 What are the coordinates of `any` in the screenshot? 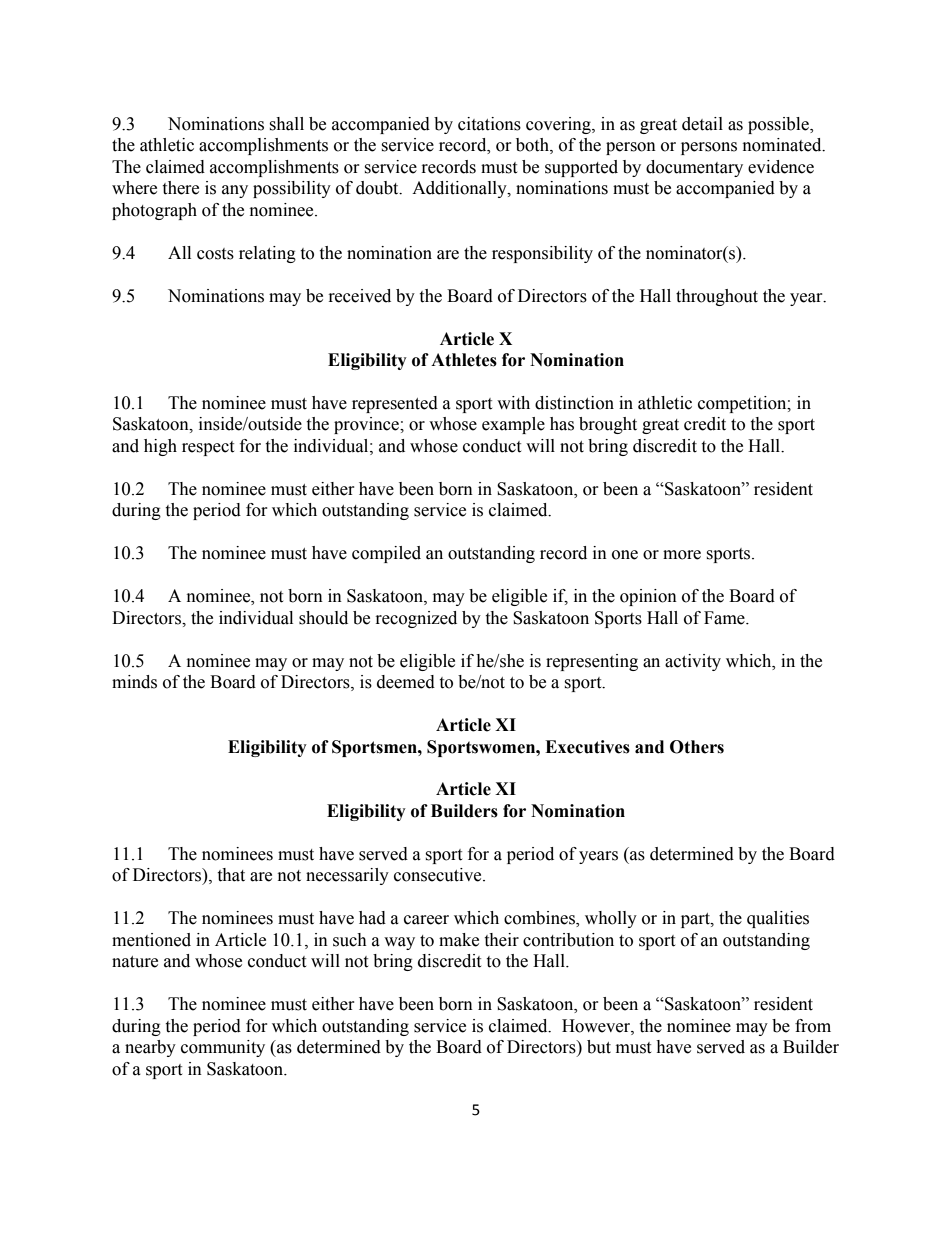 It's located at (235, 191).
